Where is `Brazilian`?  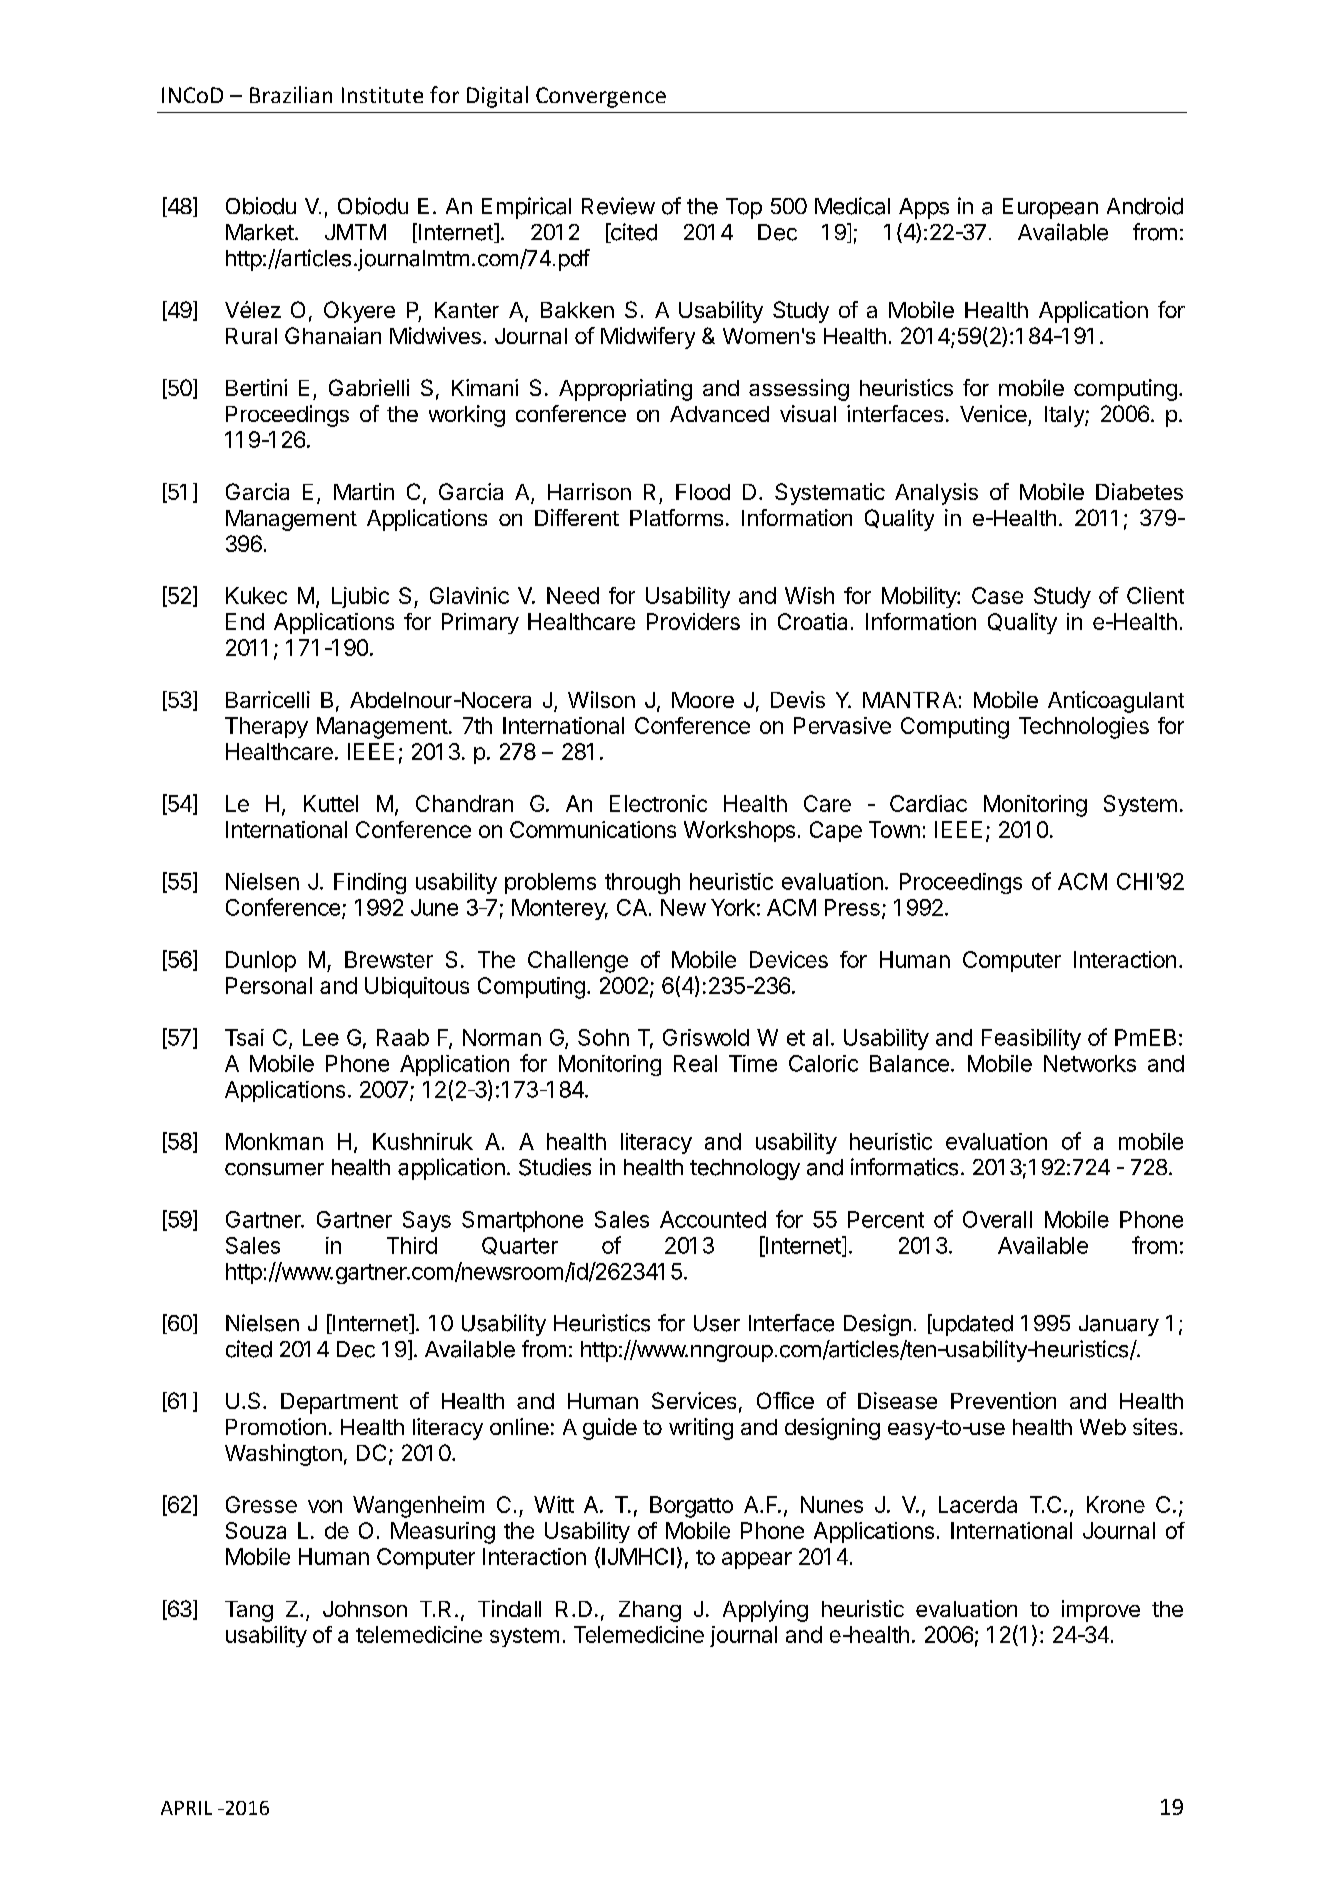
Brazilian is located at coordinates (291, 94).
